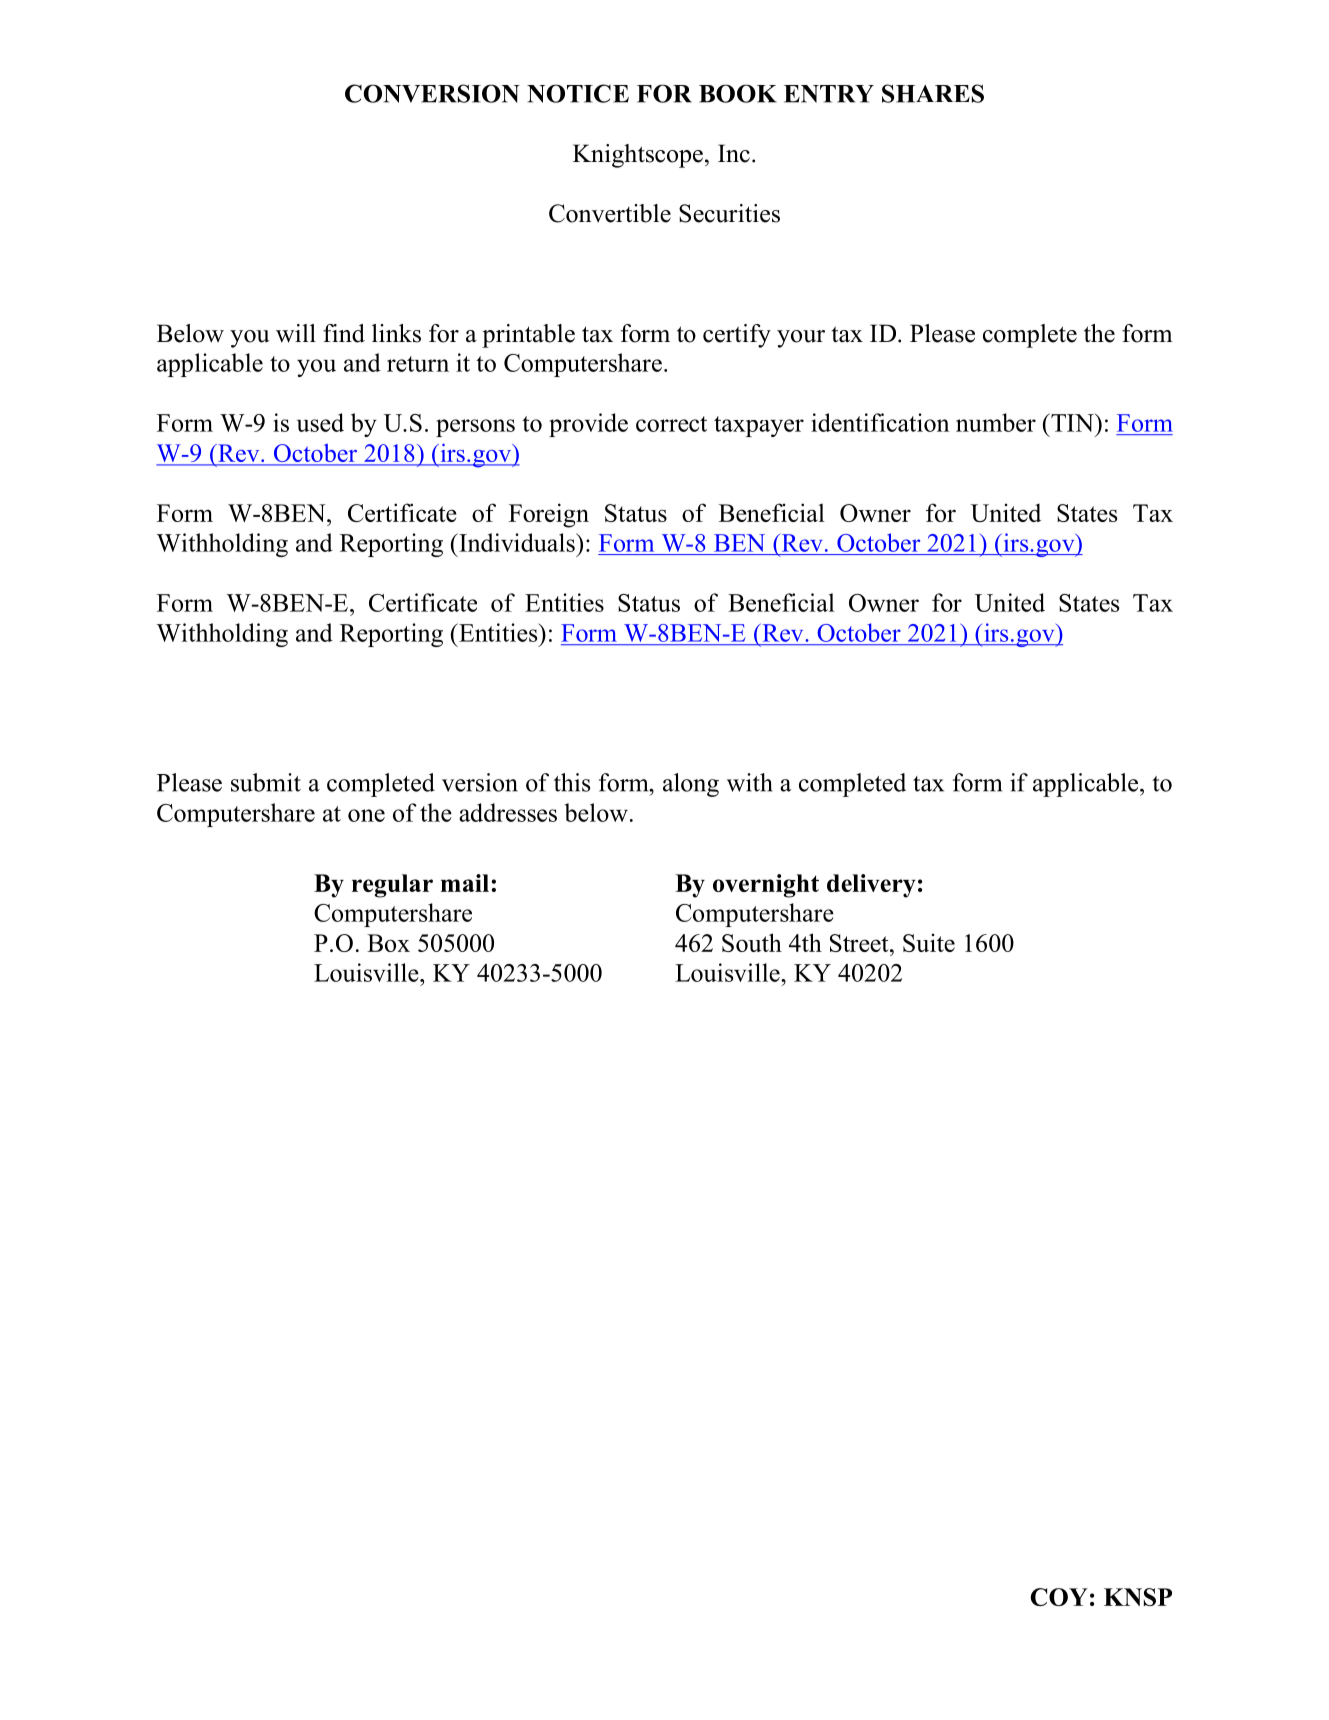  Describe the element at coordinates (734, 153) in the image. I see `Inc` at that location.
